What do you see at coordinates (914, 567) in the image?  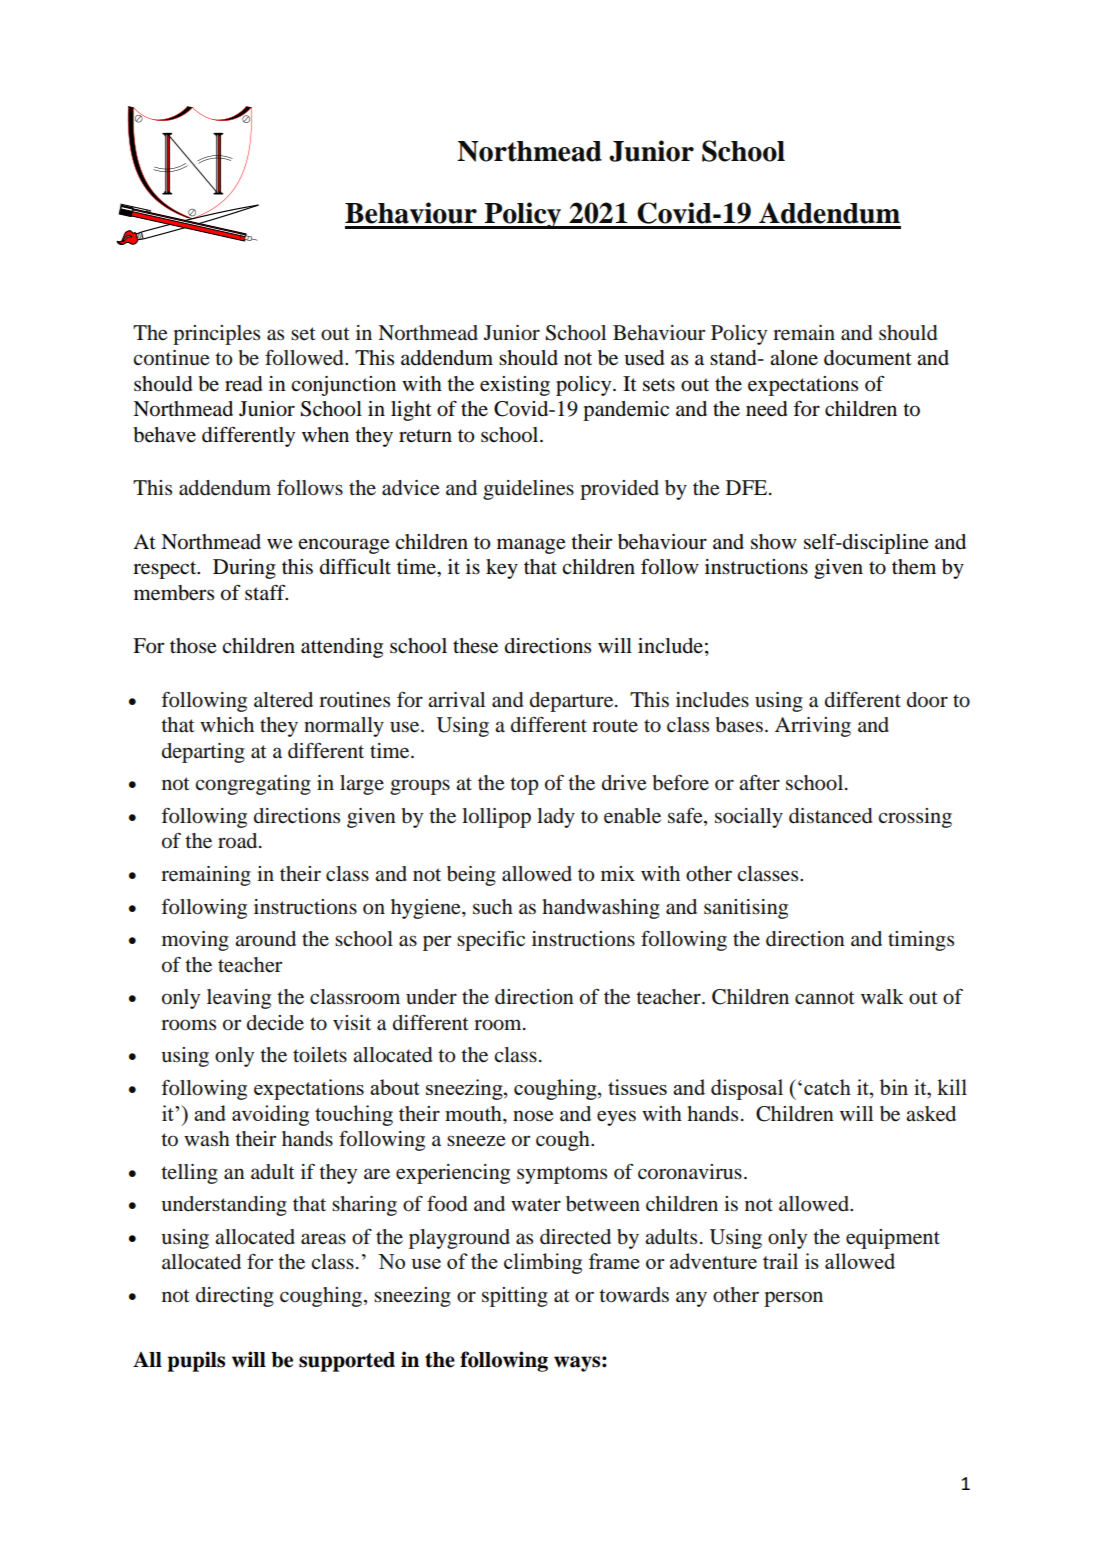 I see `them` at bounding box center [914, 567].
